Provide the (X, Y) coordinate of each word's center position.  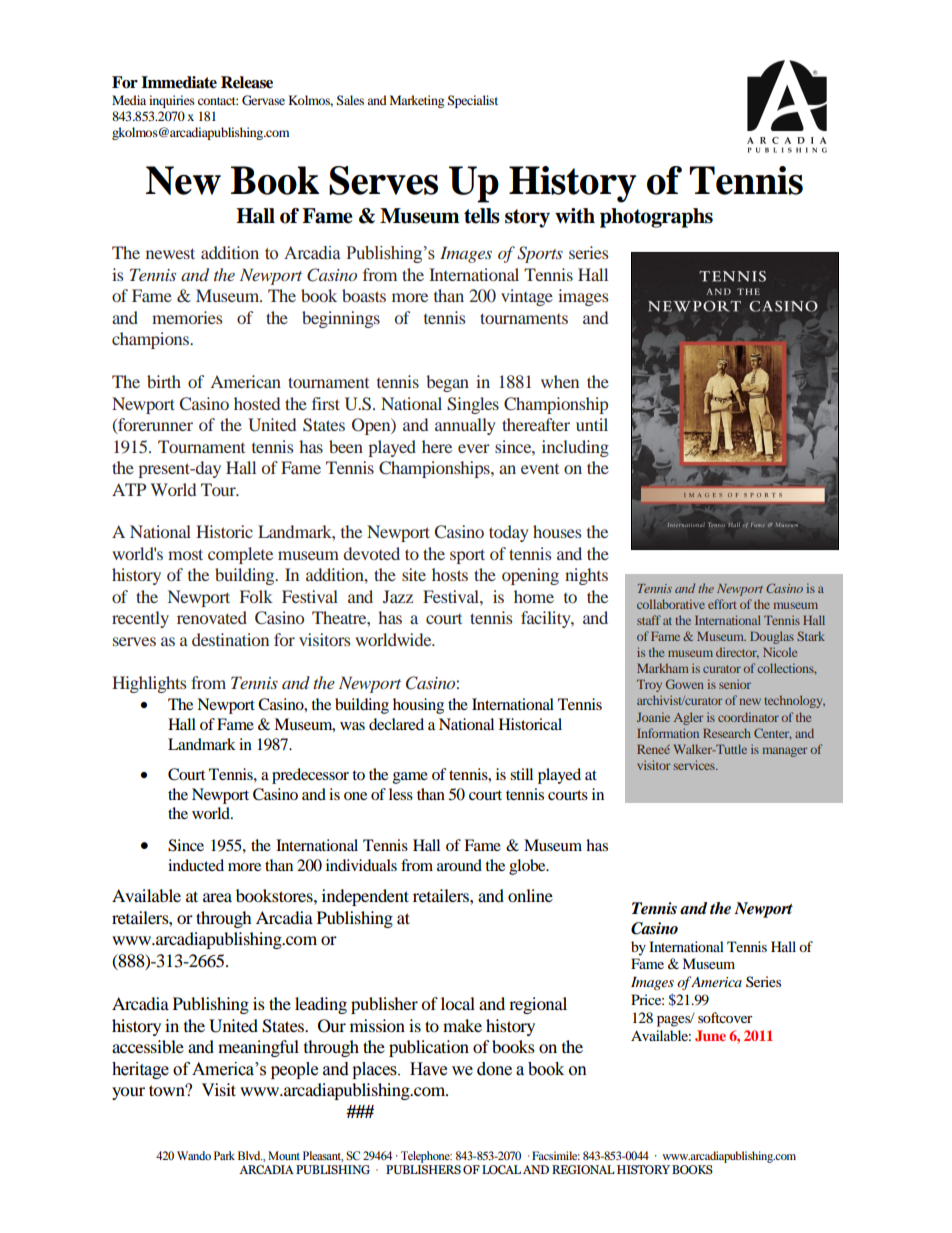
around (459, 865)
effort (722, 604)
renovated (212, 617)
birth (164, 381)
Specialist (473, 101)
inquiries (172, 101)
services (695, 765)
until (592, 424)
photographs (656, 218)
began (447, 383)
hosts (450, 574)
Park (224, 1155)
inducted (196, 865)
